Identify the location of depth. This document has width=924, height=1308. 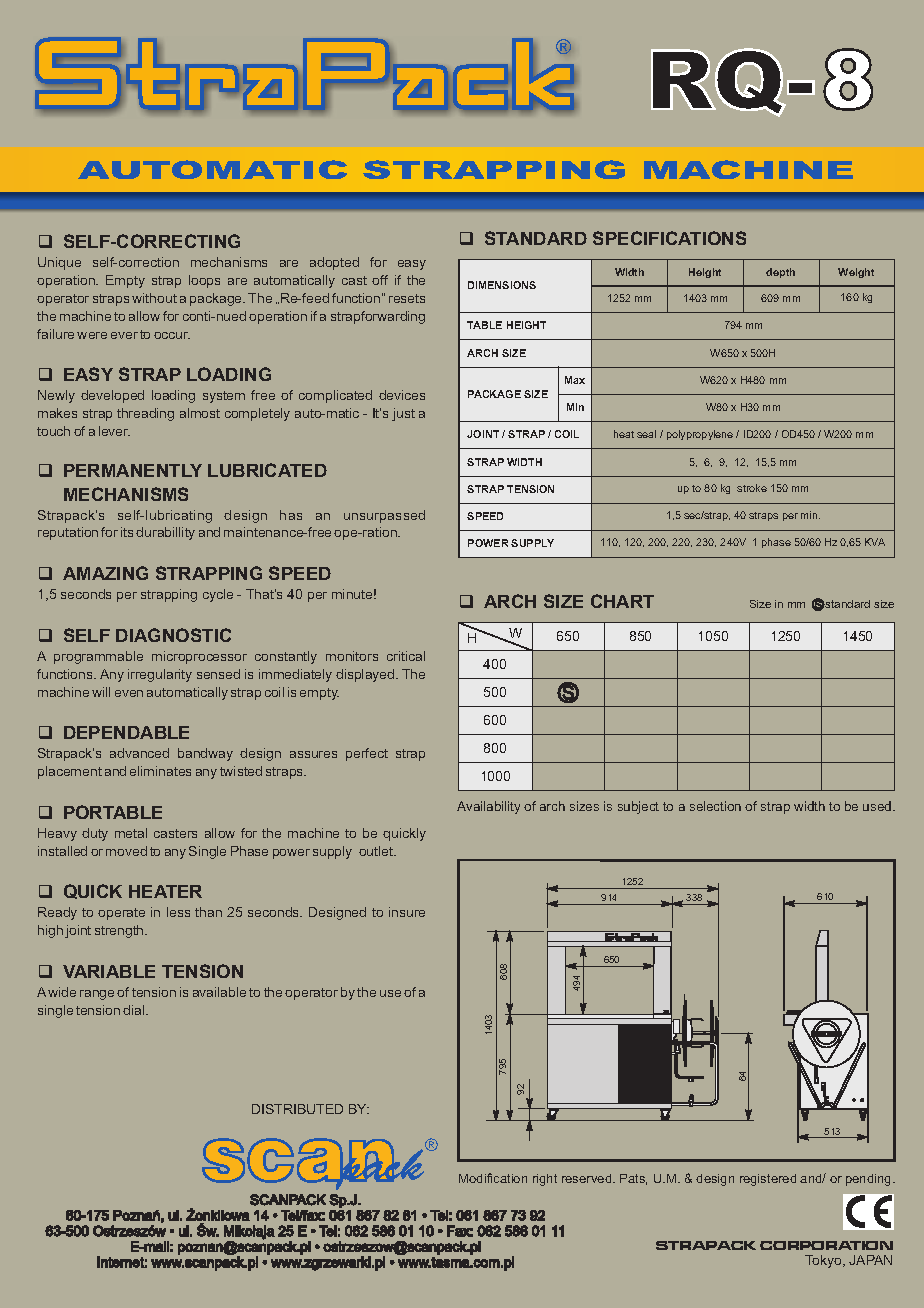
(780, 273).
